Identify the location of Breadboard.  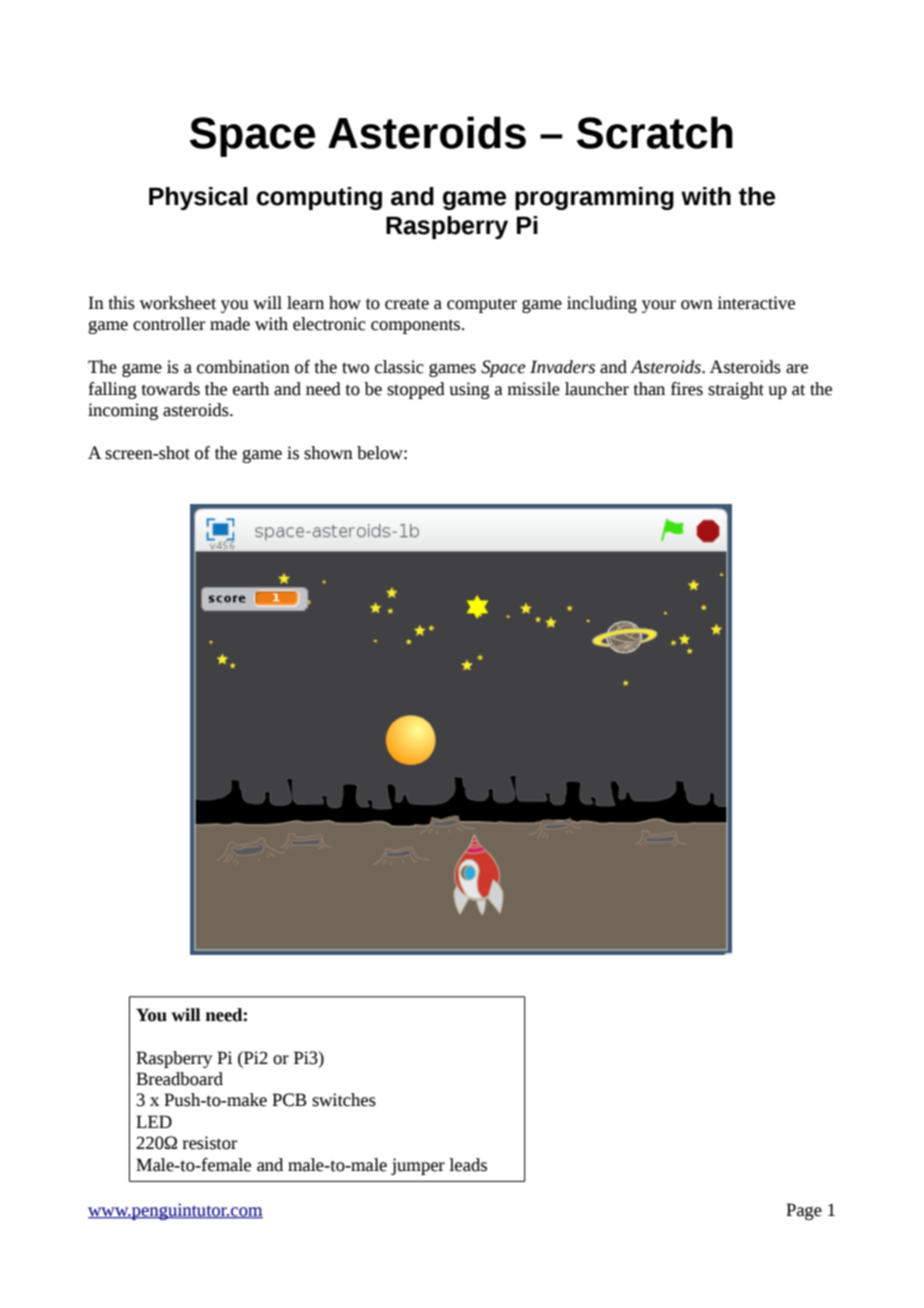
(179, 1079).
